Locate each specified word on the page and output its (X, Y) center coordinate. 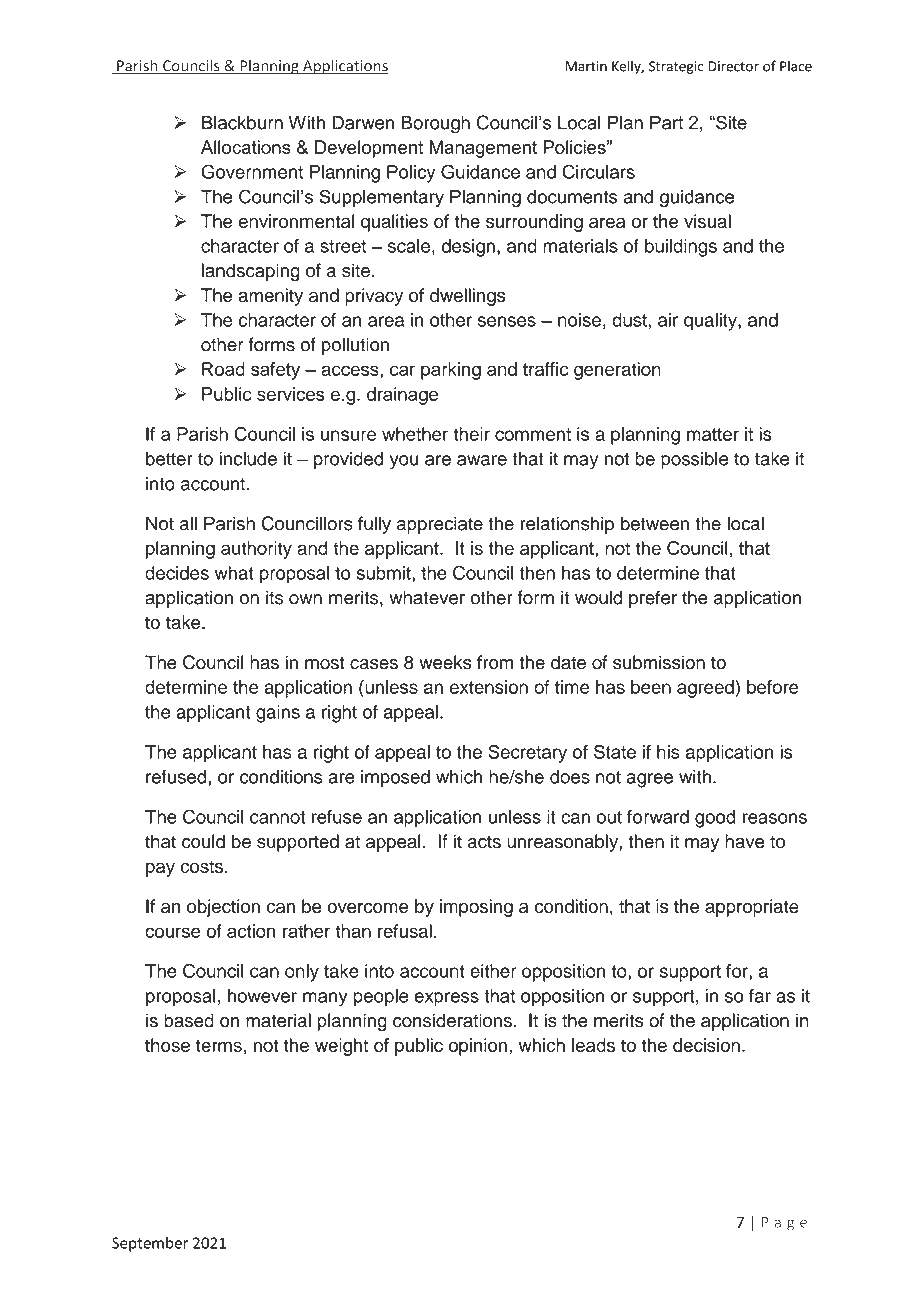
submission (659, 662)
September (150, 1244)
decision (706, 1045)
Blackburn (242, 122)
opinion (478, 1047)
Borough (436, 124)
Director (733, 66)
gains (278, 714)
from (495, 662)
